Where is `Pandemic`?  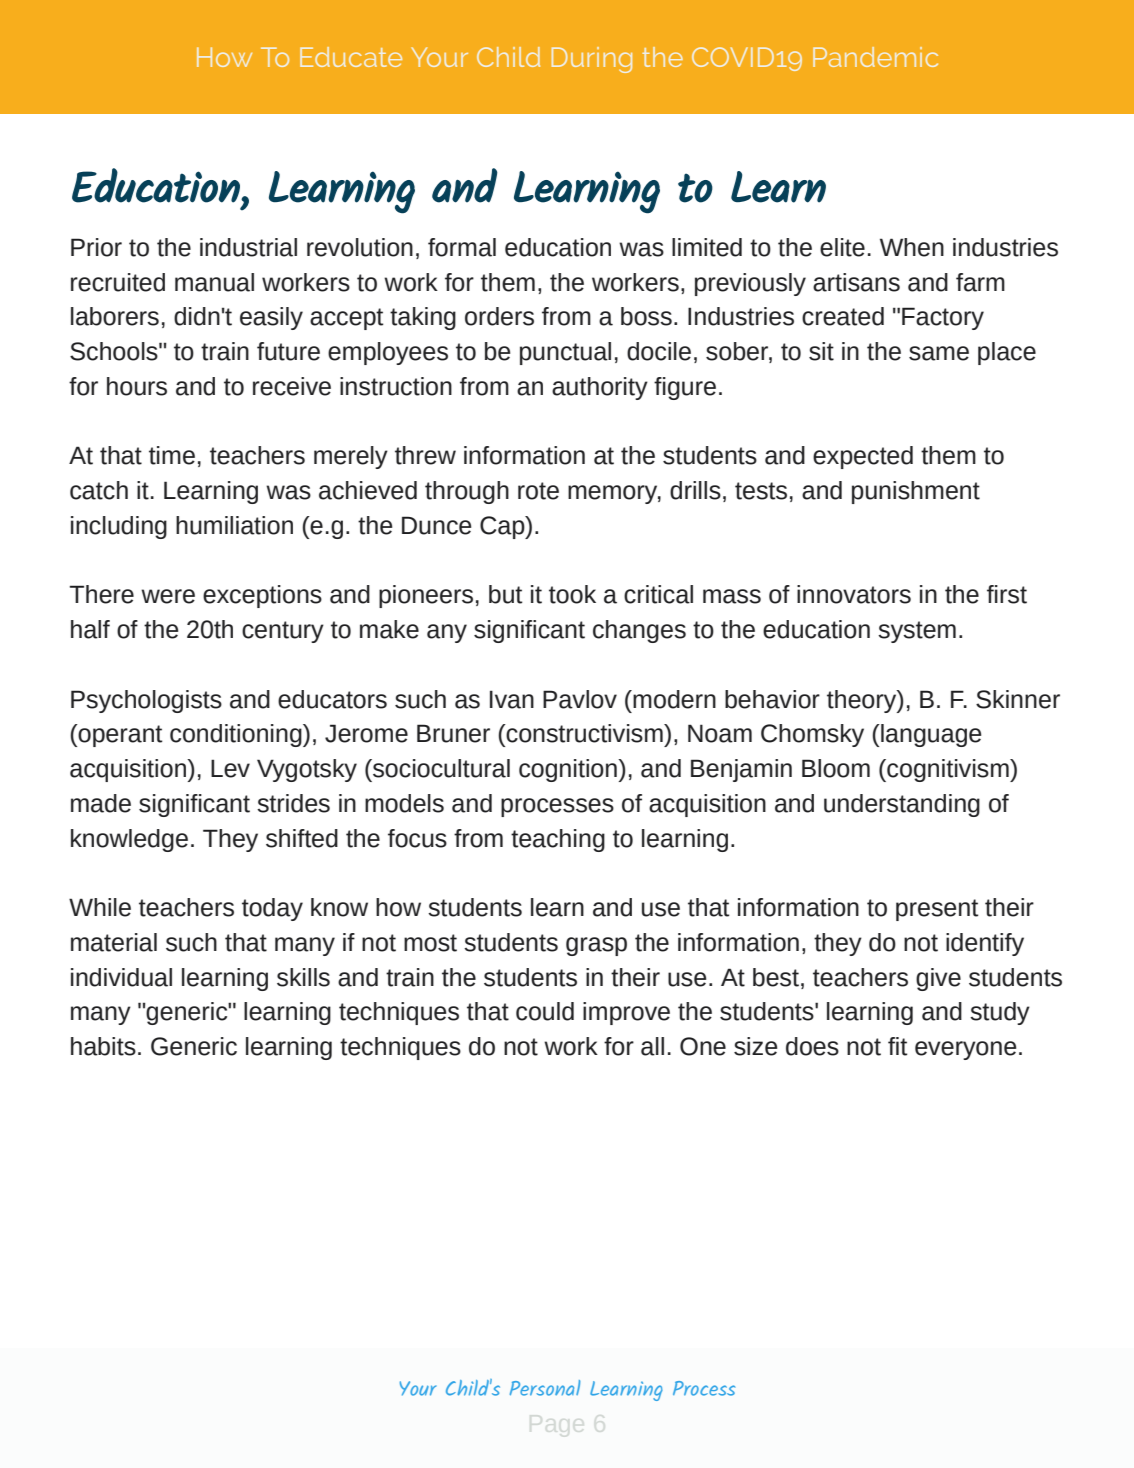
Pandemic is located at coordinates (875, 57).
